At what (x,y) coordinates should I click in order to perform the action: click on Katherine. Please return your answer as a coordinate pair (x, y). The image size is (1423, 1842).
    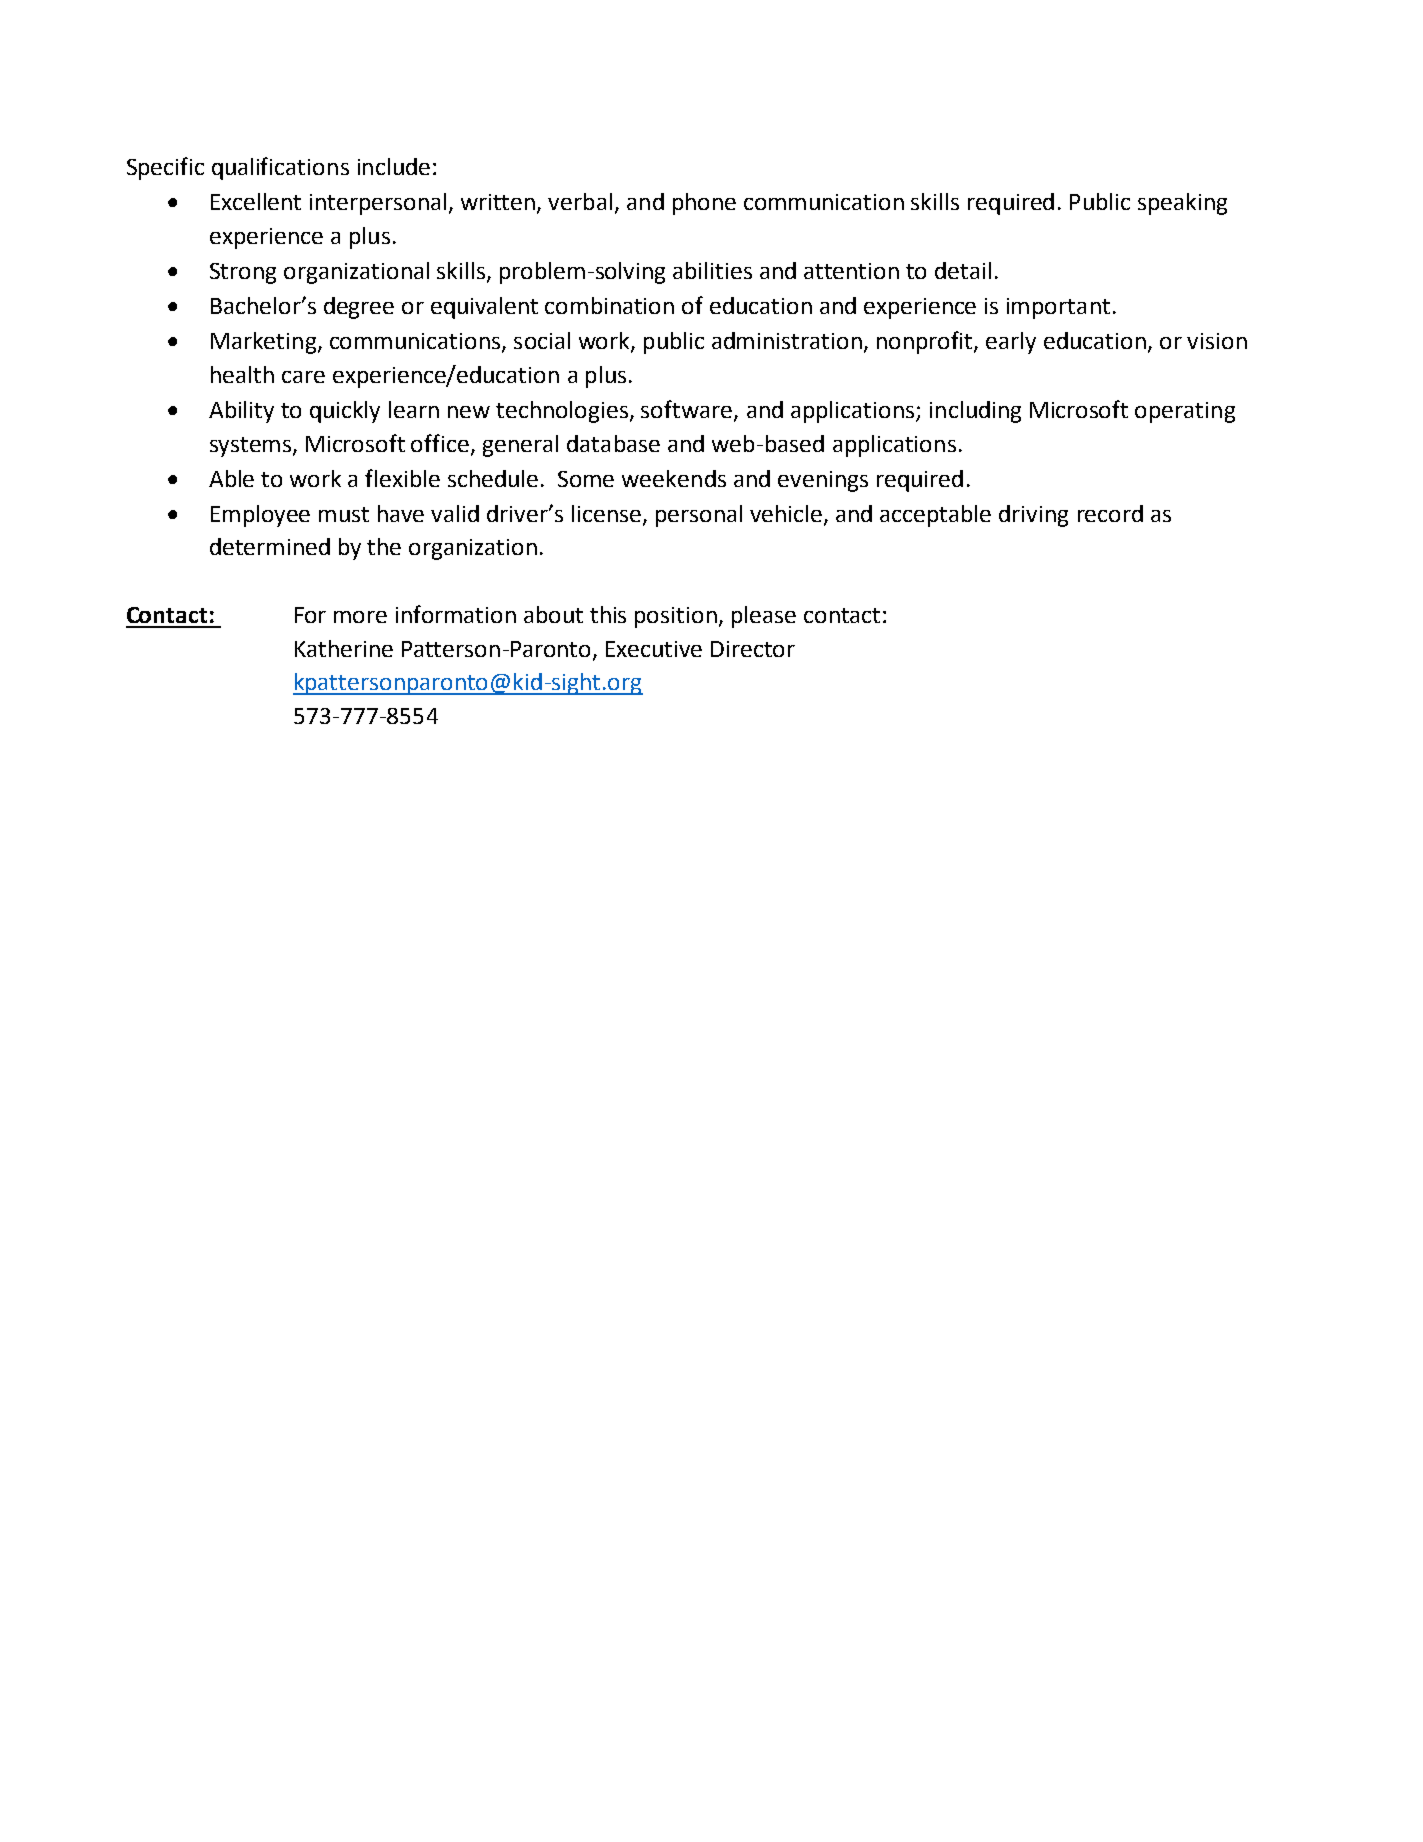
    Looking at the image, I should click on (344, 648).
